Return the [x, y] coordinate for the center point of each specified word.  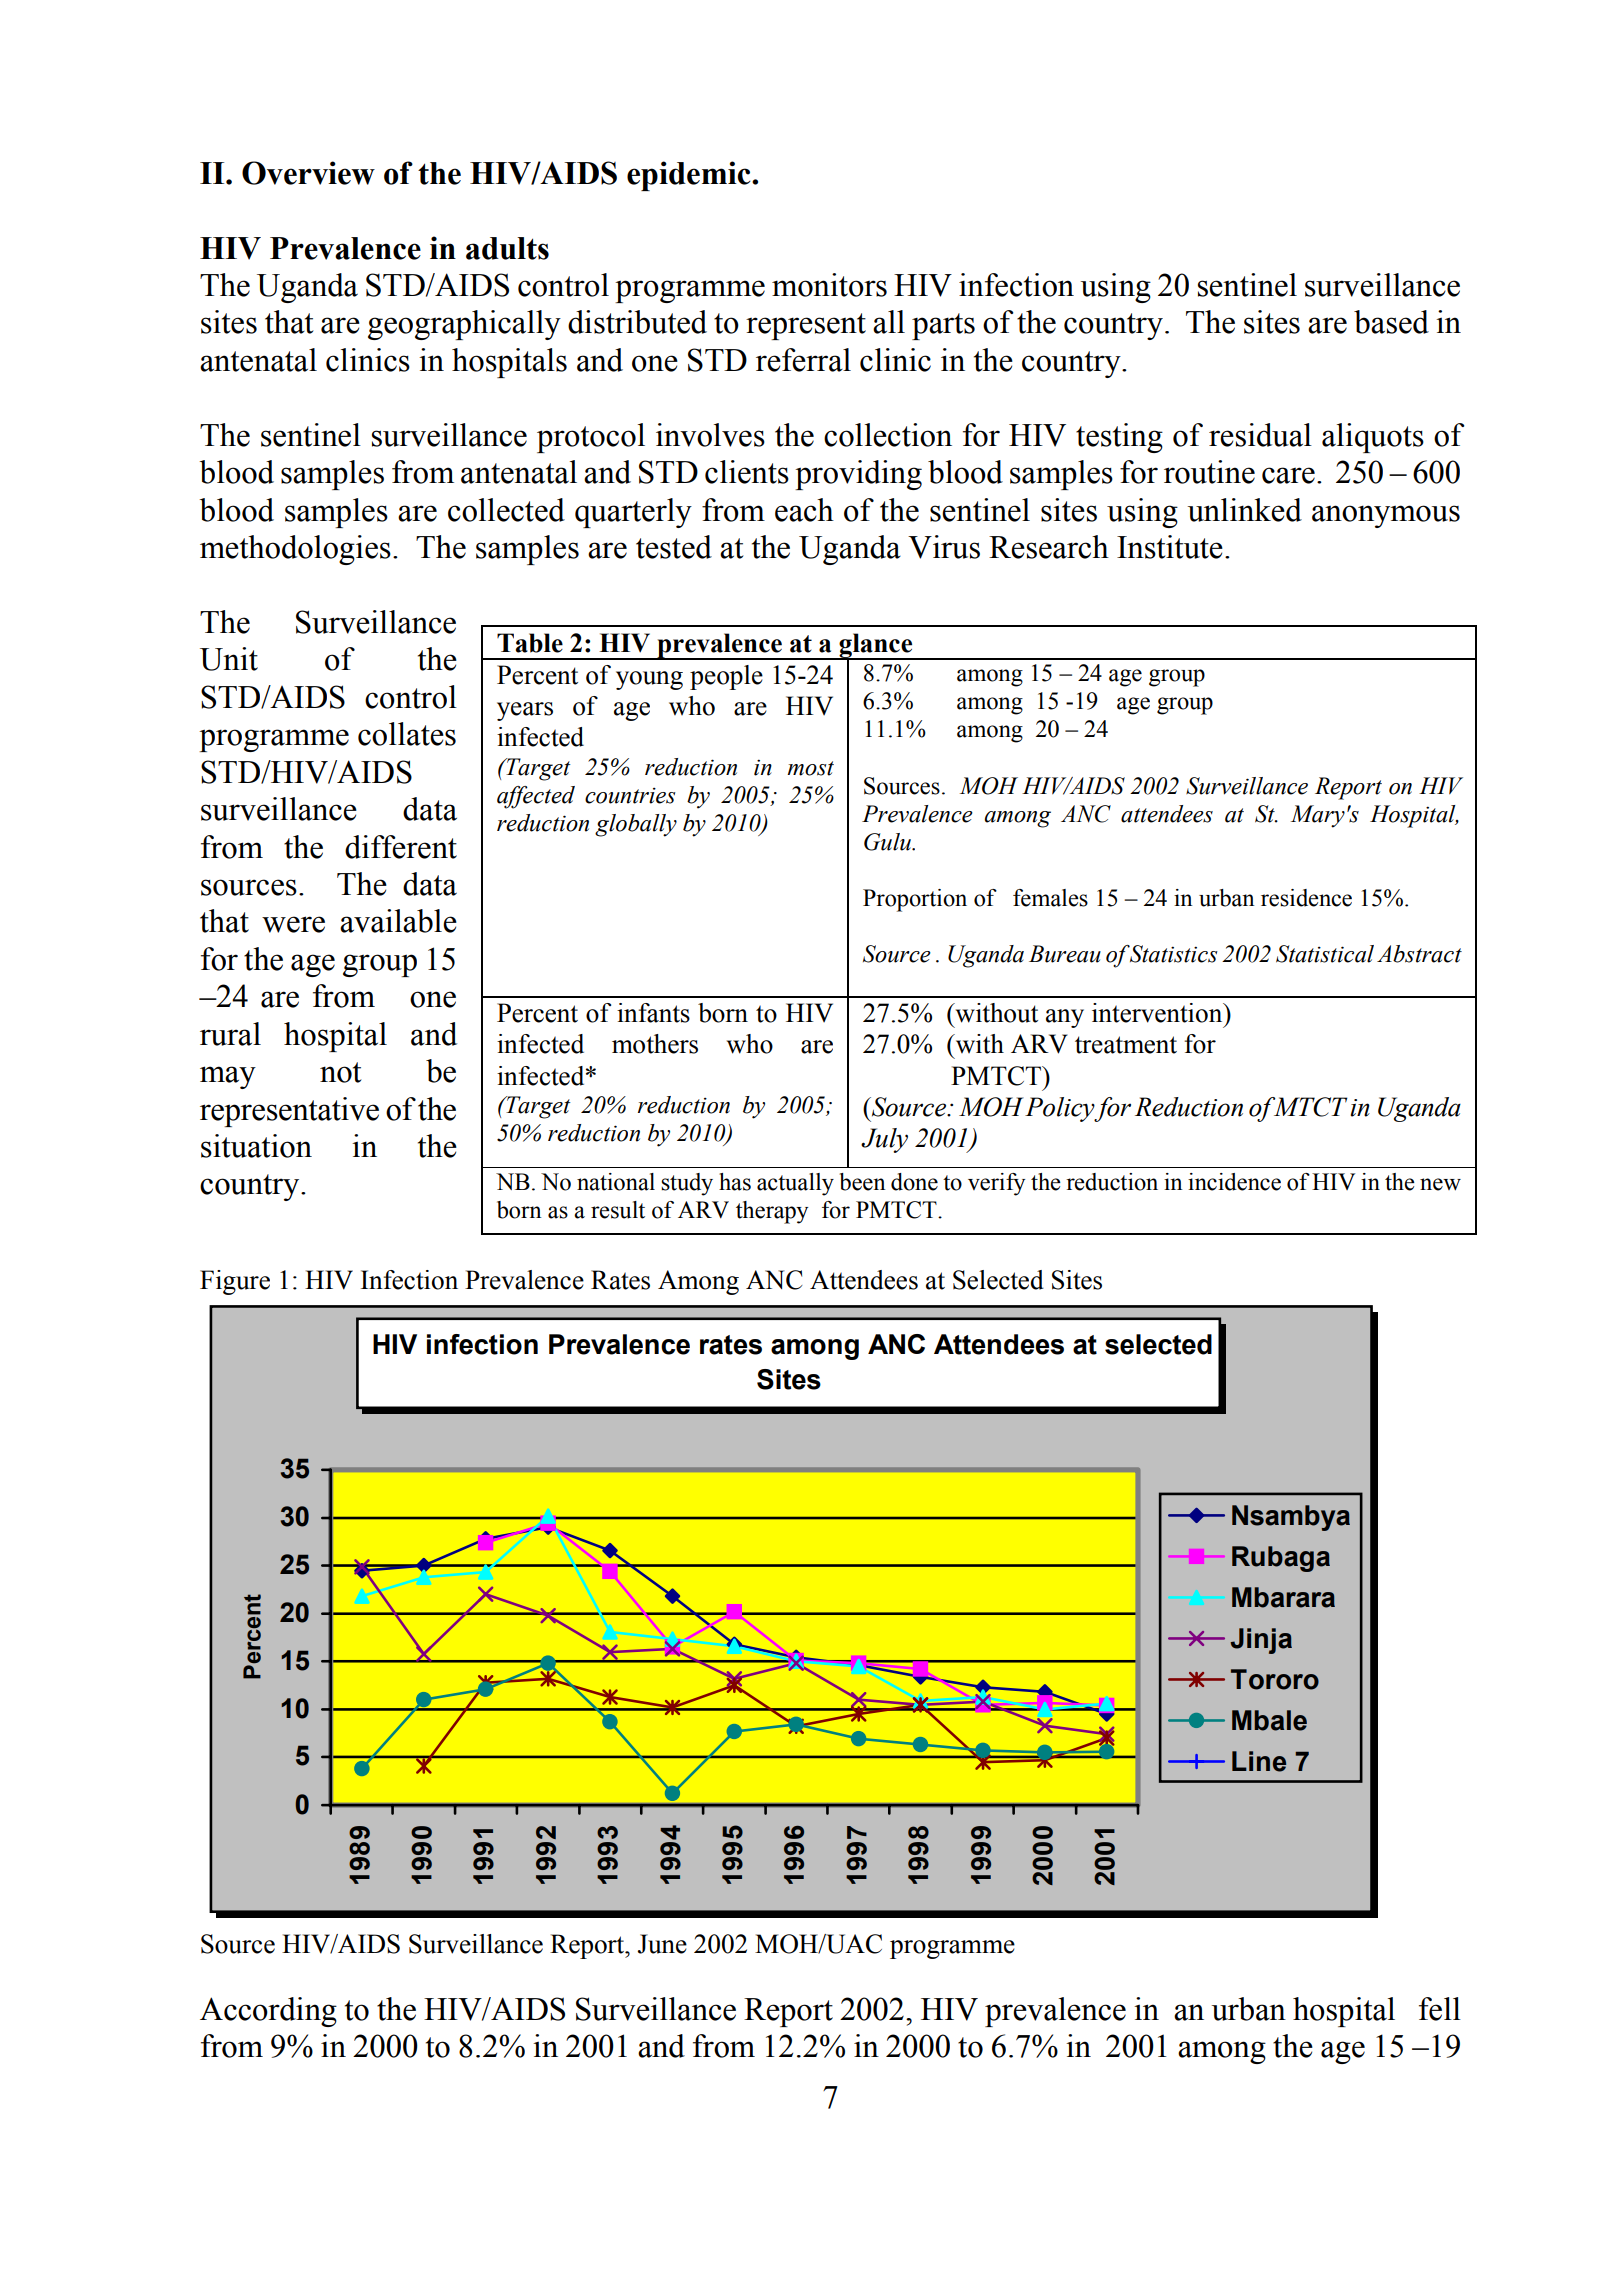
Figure [235, 1282]
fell [1440, 2009]
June [662, 1944]
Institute [1170, 547]
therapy [772, 1212]
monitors [829, 285]
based [1391, 322]
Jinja [1261, 1641]
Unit [229, 659]
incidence [1234, 1182]
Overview [308, 173]
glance [876, 646]
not [341, 1072]
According [268, 2012]
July [884, 1140]
